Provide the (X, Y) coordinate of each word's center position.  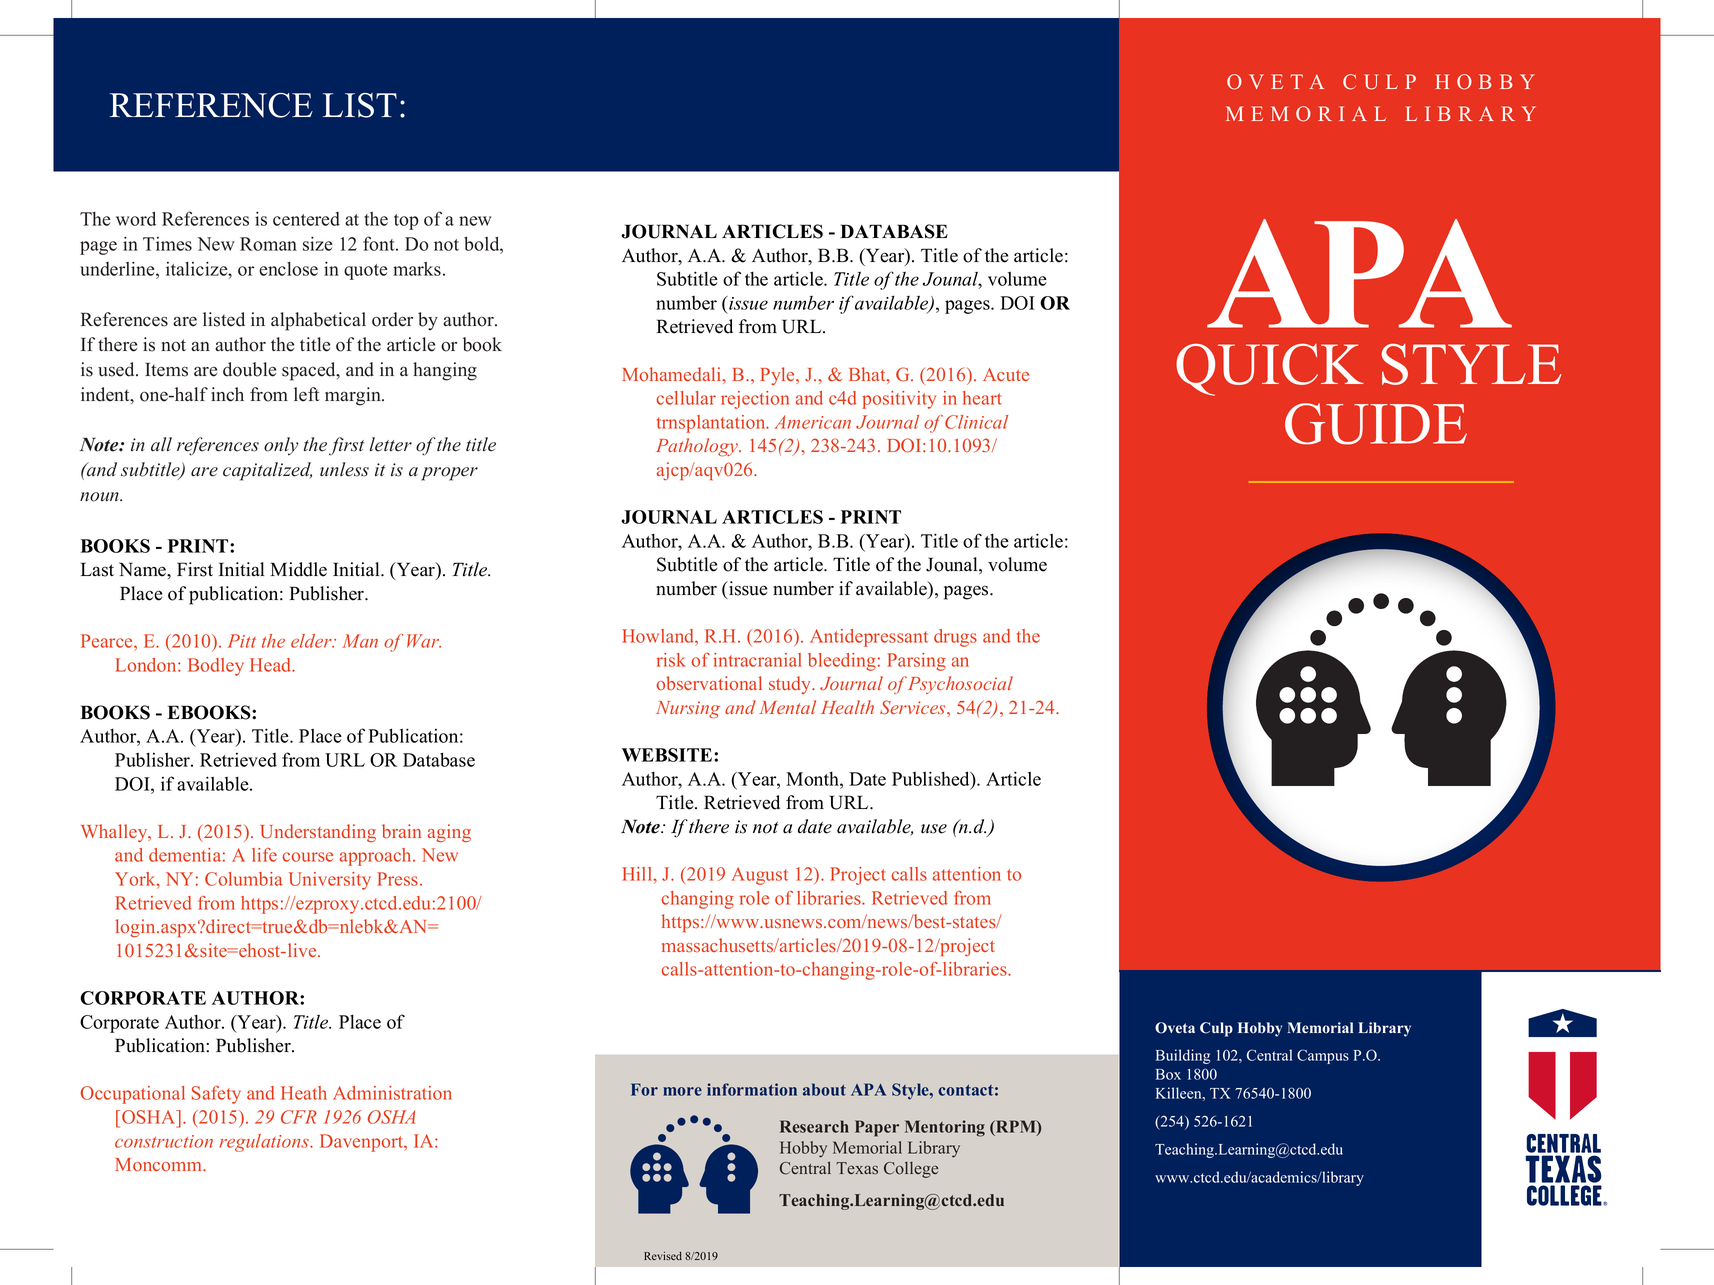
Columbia (244, 879)
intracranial (757, 660)
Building (1183, 1056)
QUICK (1270, 370)
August (760, 876)
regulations (265, 1143)
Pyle (778, 376)
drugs (955, 638)
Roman (268, 244)
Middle (298, 569)
